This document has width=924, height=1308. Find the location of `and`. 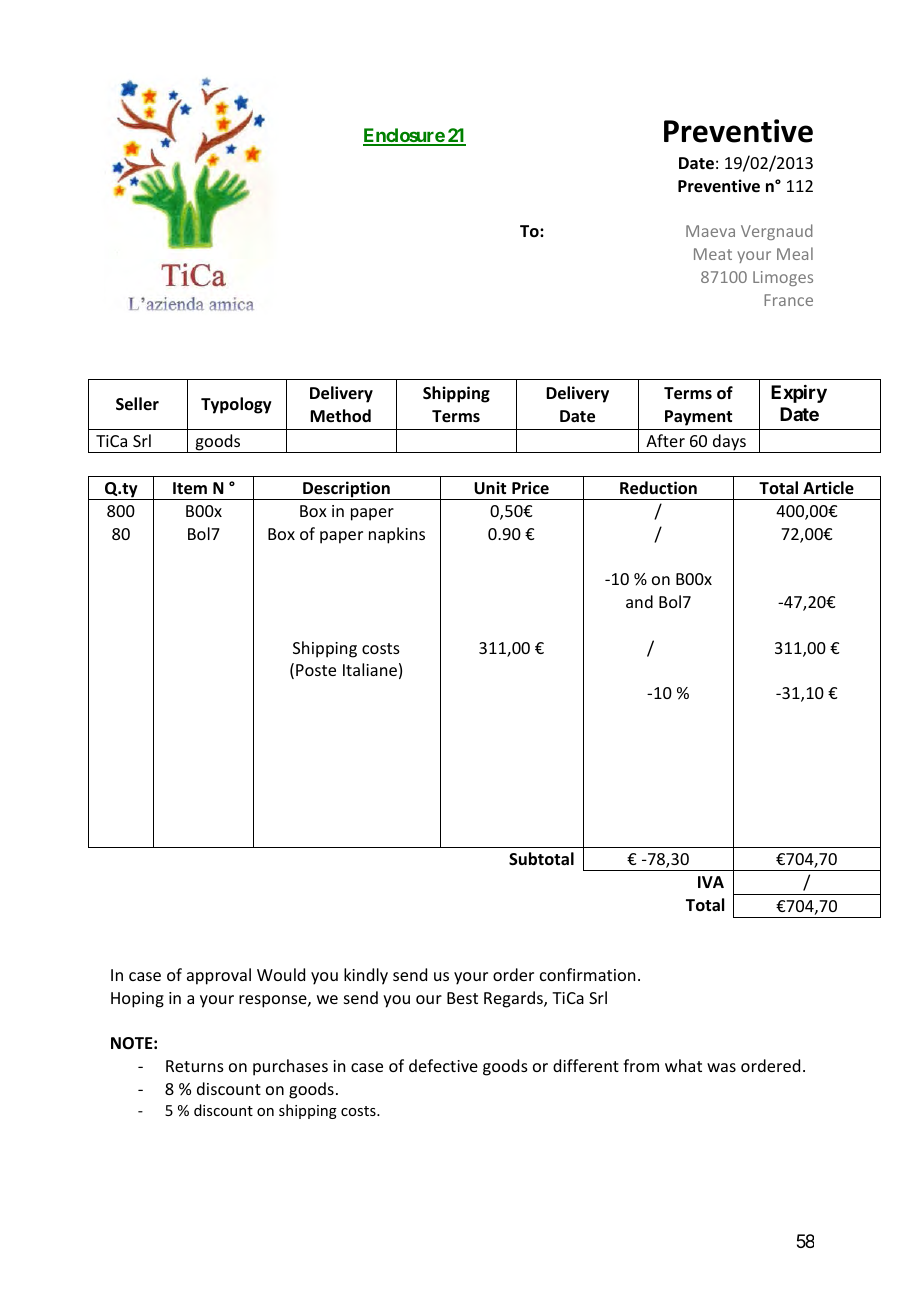

and is located at coordinates (639, 601).
